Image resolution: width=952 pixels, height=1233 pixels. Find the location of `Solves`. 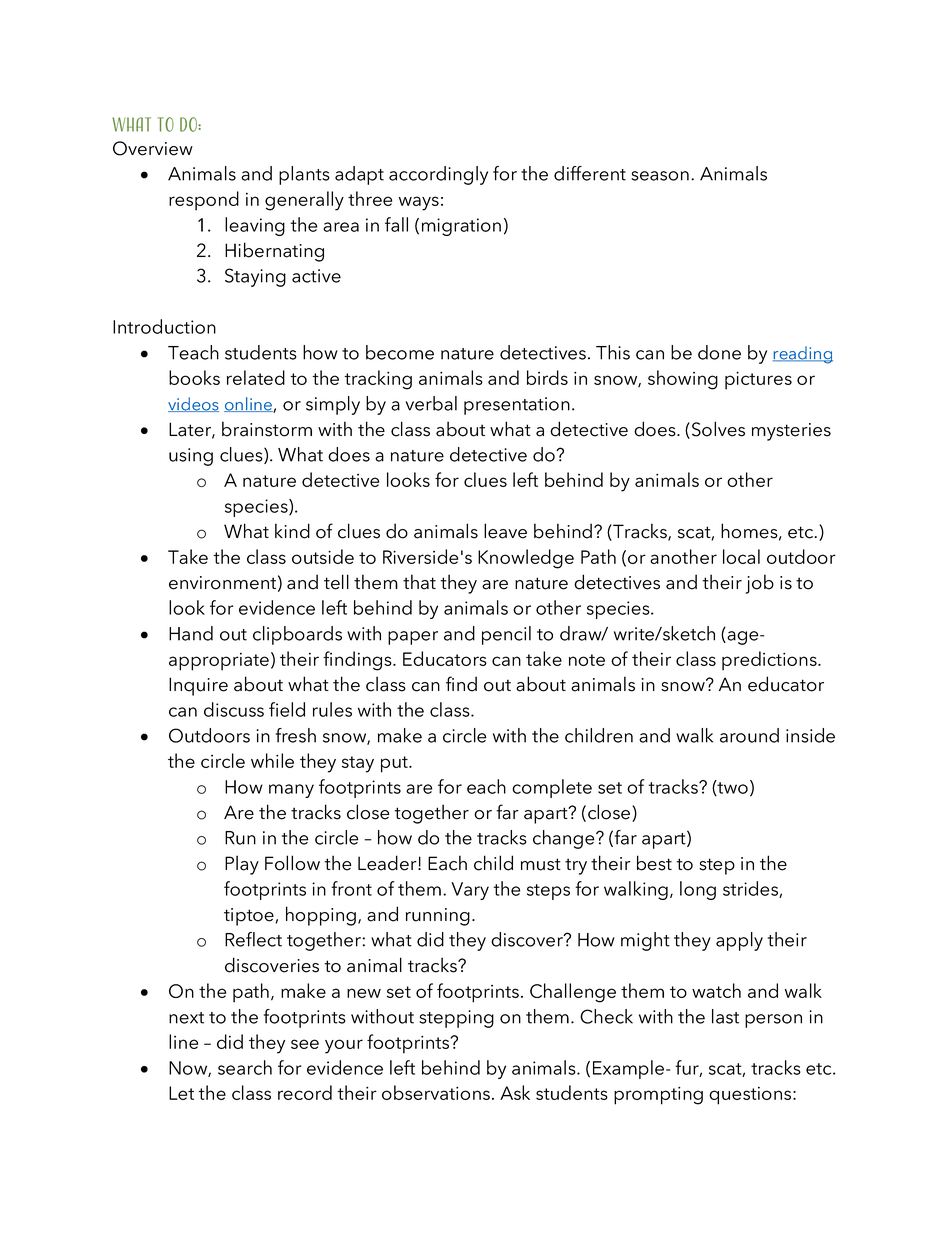

Solves is located at coordinates (718, 429).
